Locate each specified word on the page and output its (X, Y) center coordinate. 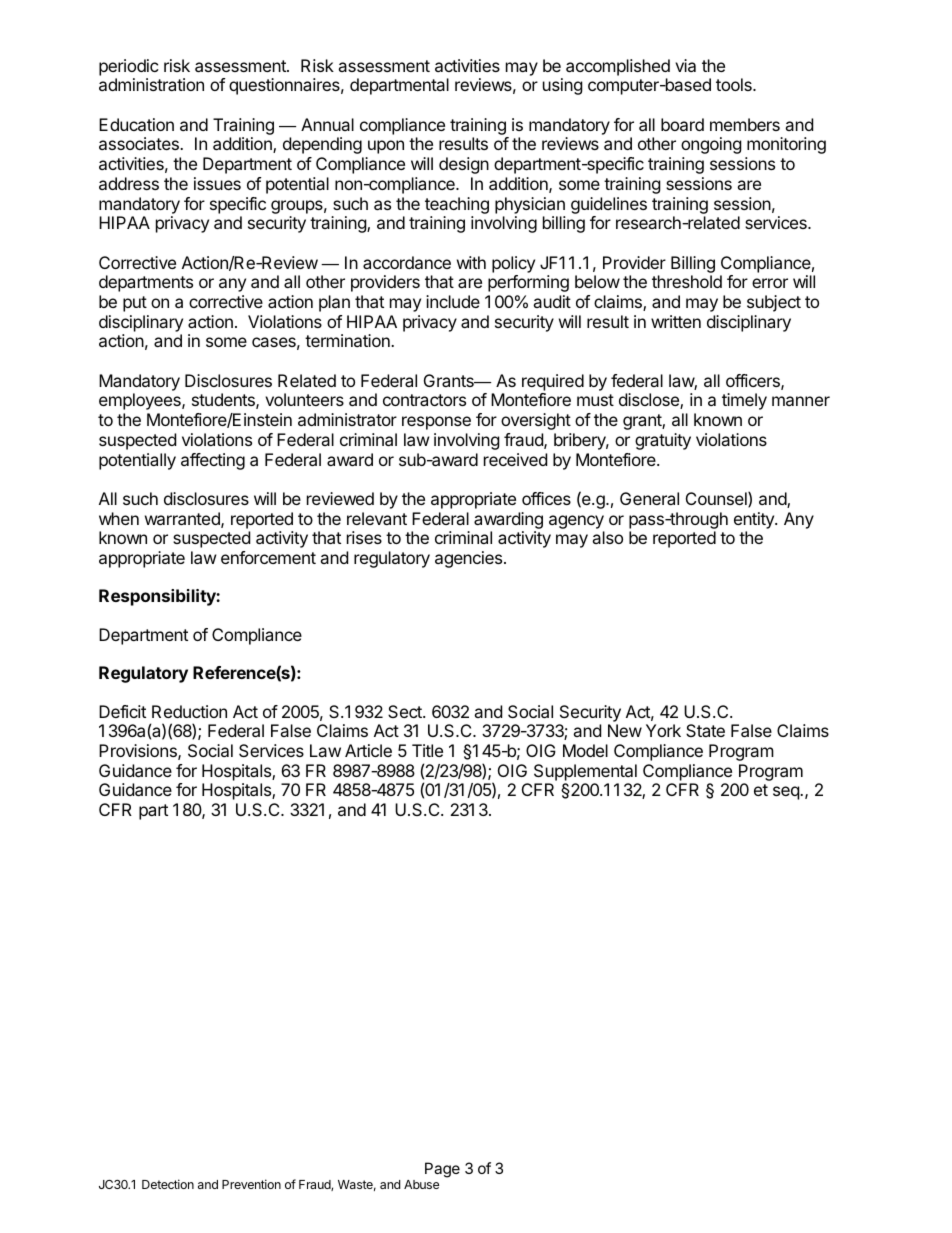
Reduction (189, 711)
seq (787, 793)
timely (744, 401)
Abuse (421, 1184)
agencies (470, 559)
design (464, 165)
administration (151, 84)
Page (442, 1170)
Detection (168, 1184)
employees (141, 401)
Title (427, 750)
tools (735, 84)
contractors (424, 400)
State (705, 730)
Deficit (122, 711)
